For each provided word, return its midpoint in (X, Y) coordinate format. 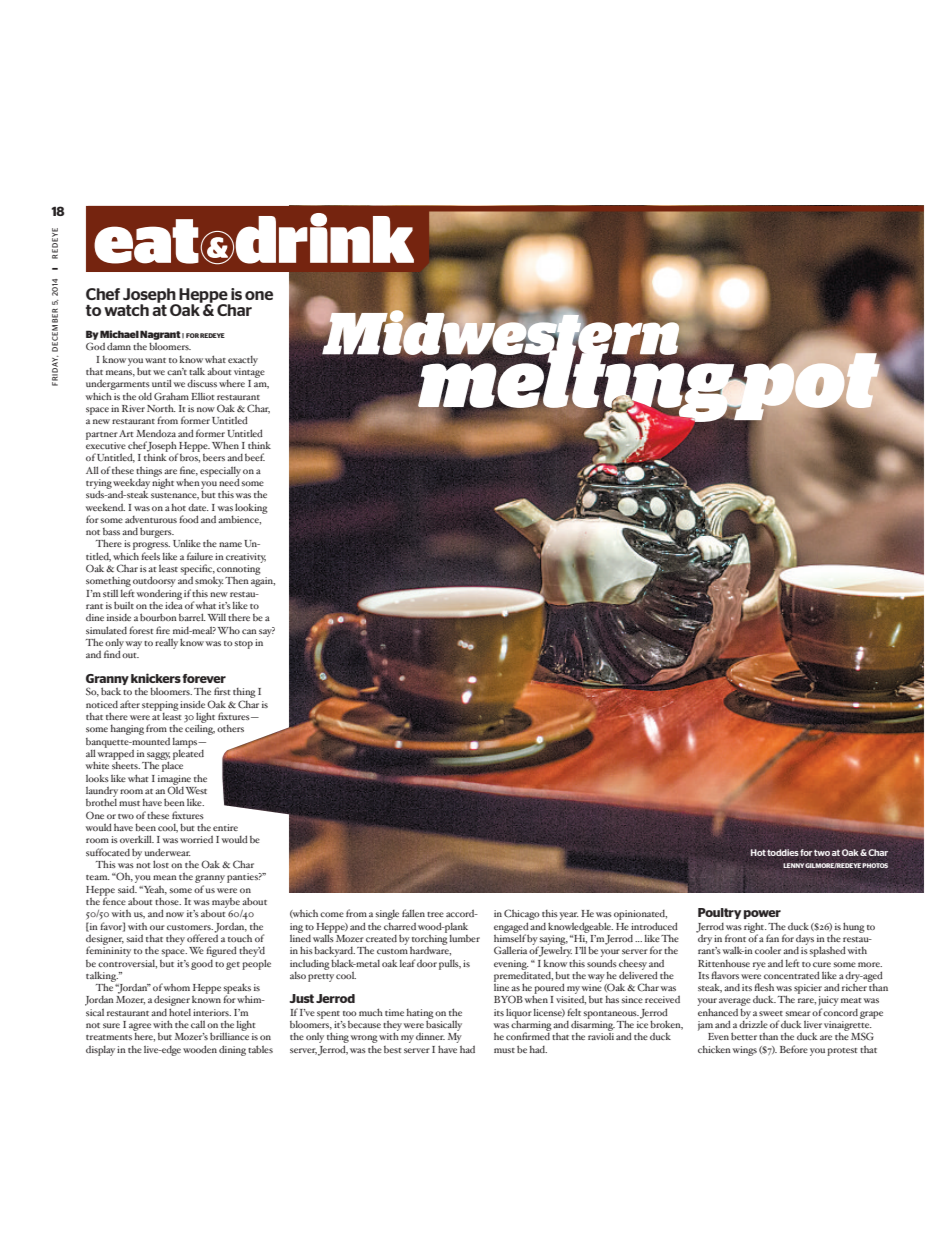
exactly (243, 361)
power (762, 914)
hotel (180, 1012)
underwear (168, 852)
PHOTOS (875, 865)
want (155, 360)
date (198, 507)
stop (243, 645)
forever (204, 678)
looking (251, 508)
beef (255, 457)
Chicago (522, 916)
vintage (249, 373)
